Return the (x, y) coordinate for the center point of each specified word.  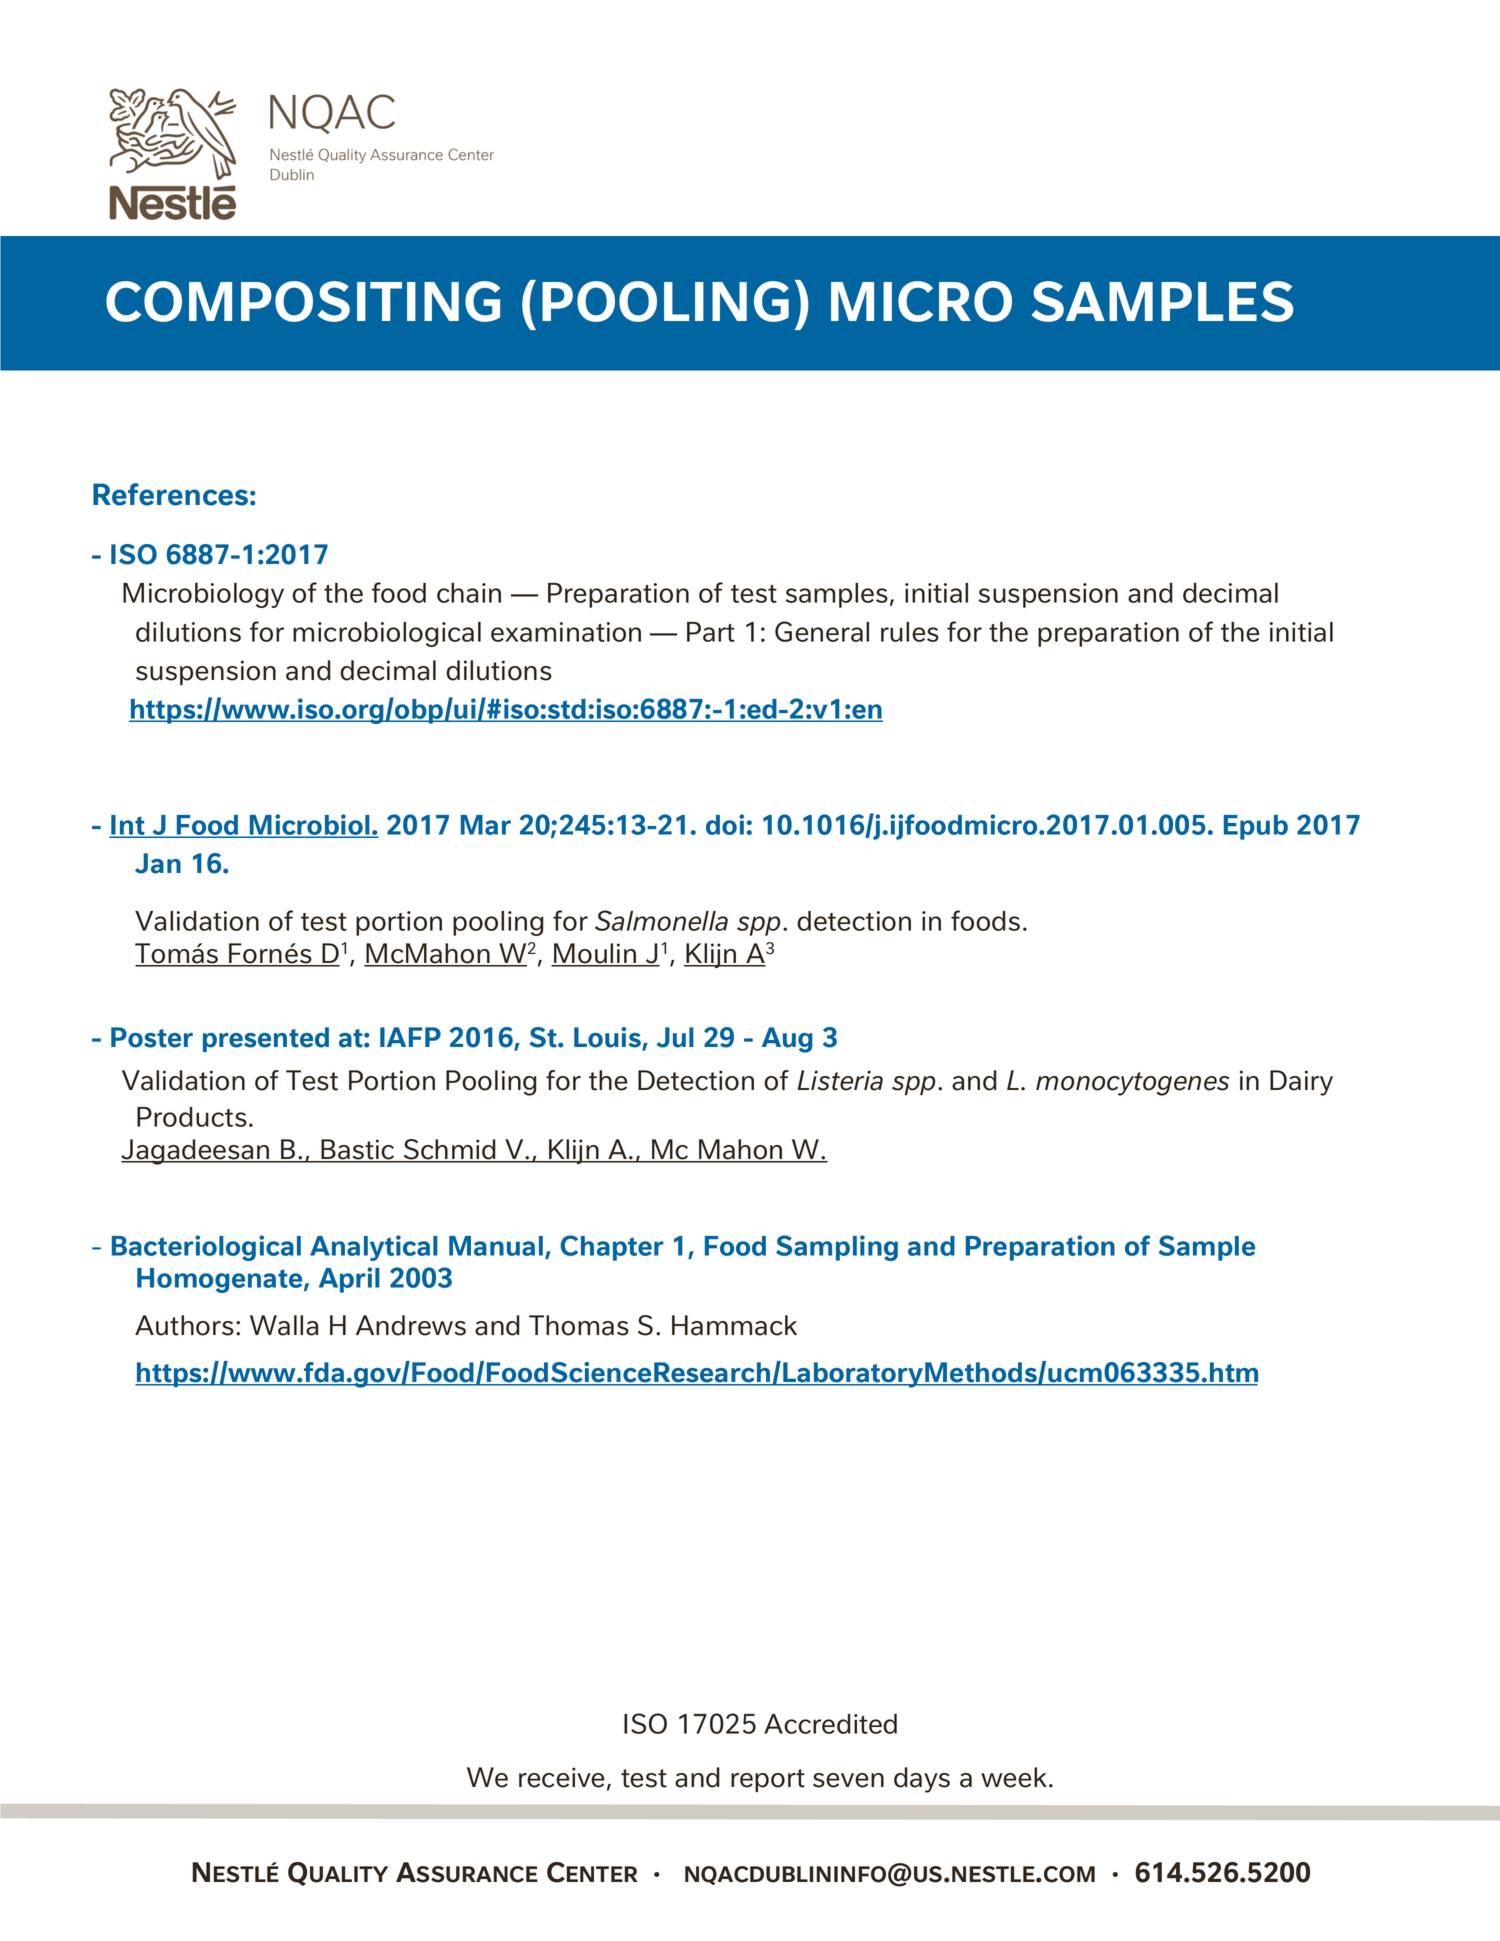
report (768, 1780)
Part (711, 632)
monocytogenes (1132, 1084)
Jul (675, 1037)
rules (910, 632)
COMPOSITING (303, 301)
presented (266, 1039)
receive (562, 1777)
